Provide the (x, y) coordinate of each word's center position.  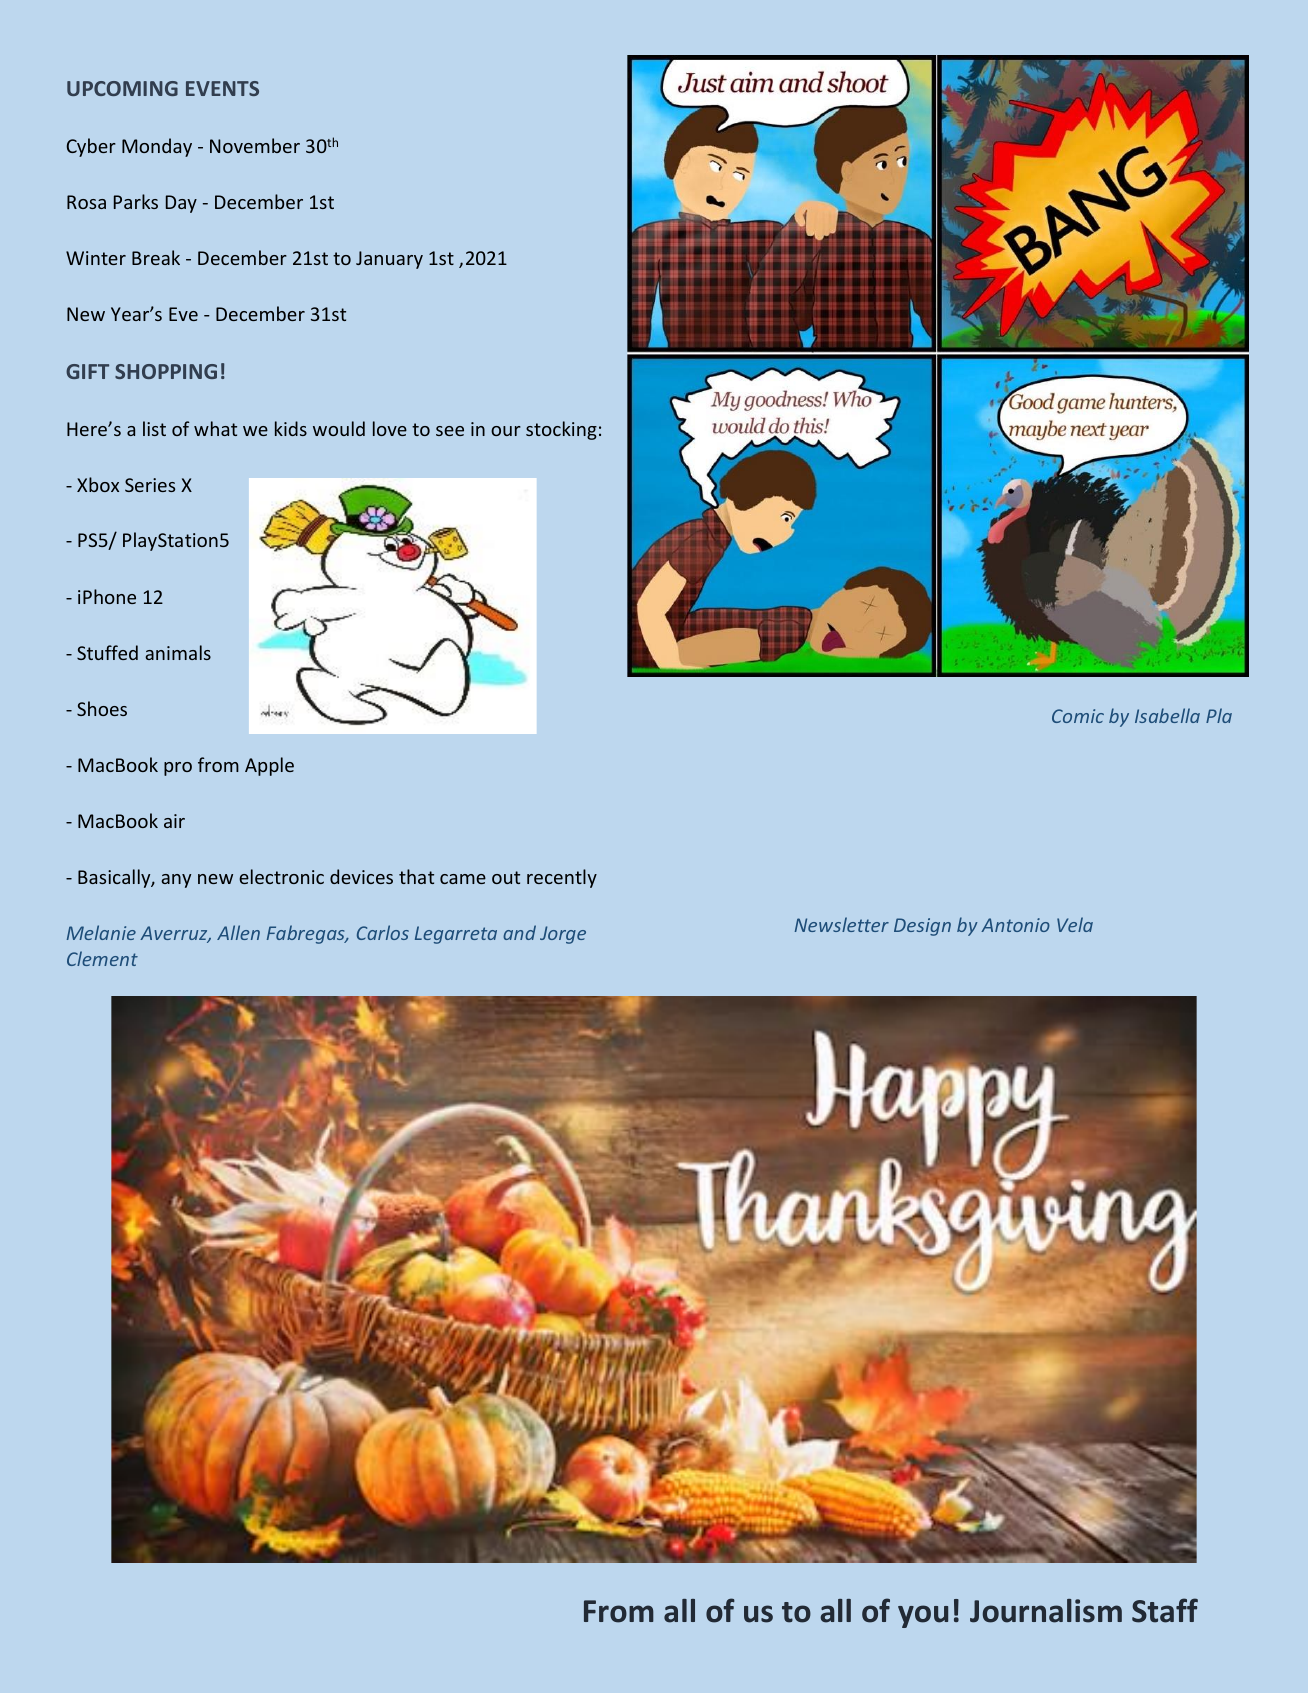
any (176, 881)
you (923, 1616)
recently (562, 878)
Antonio (1015, 925)
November (255, 145)
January (389, 260)
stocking (561, 430)
